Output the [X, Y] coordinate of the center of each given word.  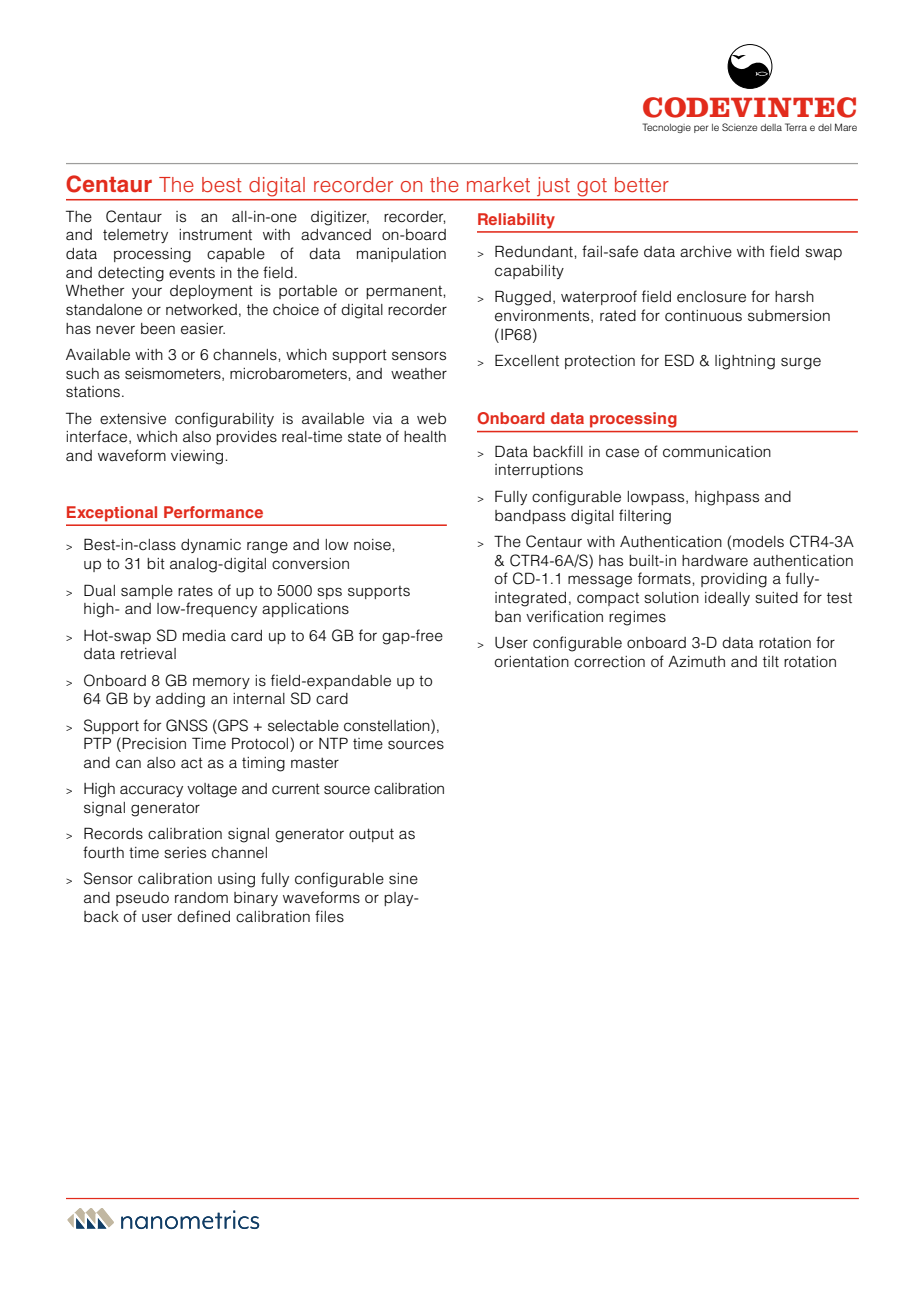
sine [403, 879]
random [201, 897]
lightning [745, 362]
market [498, 184]
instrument [215, 235]
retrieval [148, 654]
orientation [532, 662]
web [431, 419]
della [771, 127]
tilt [771, 662]
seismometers [174, 374]
